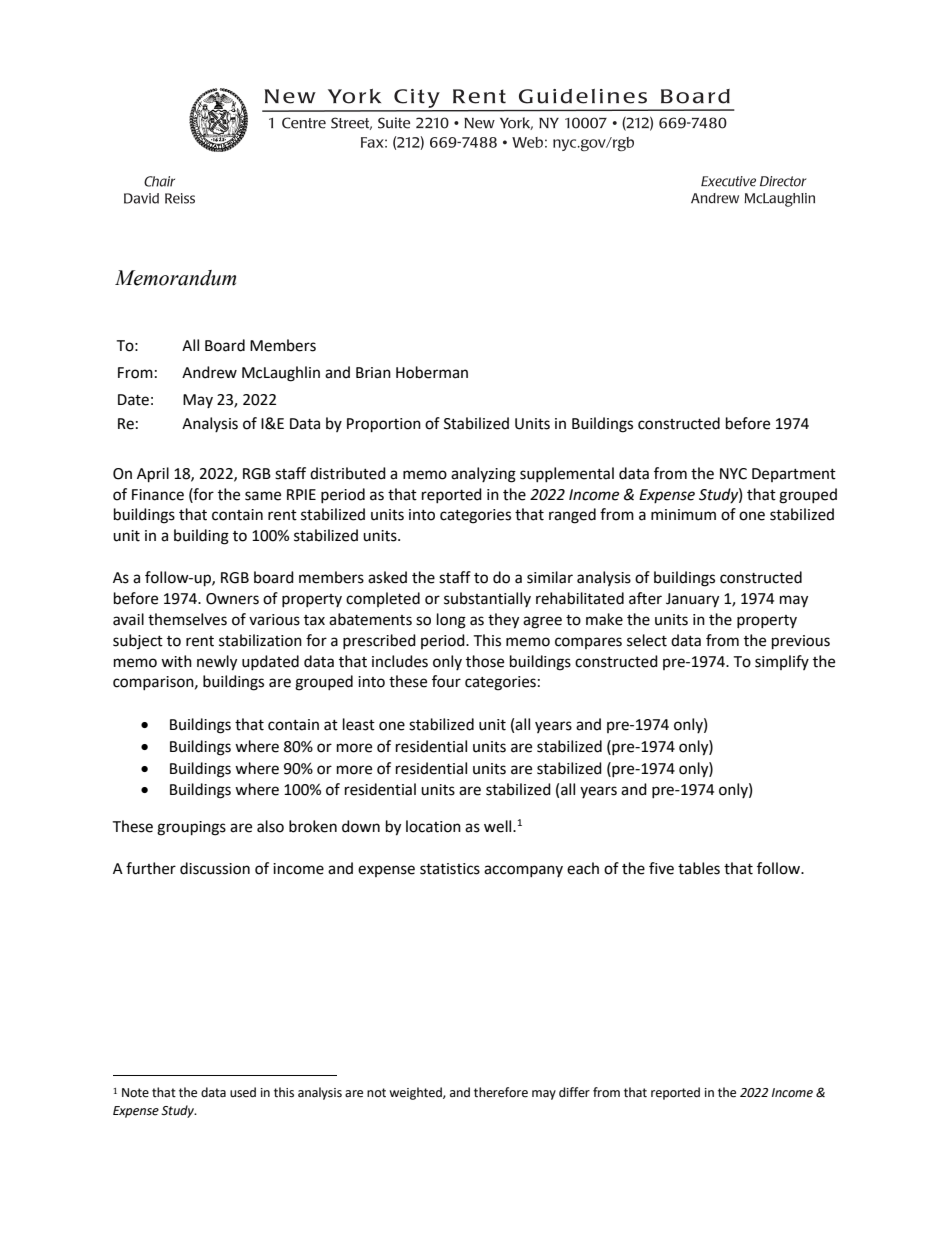 This document has height=1233, width=952. What do you see at coordinates (782, 662) in the document?
I see `simplify` at bounding box center [782, 662].
